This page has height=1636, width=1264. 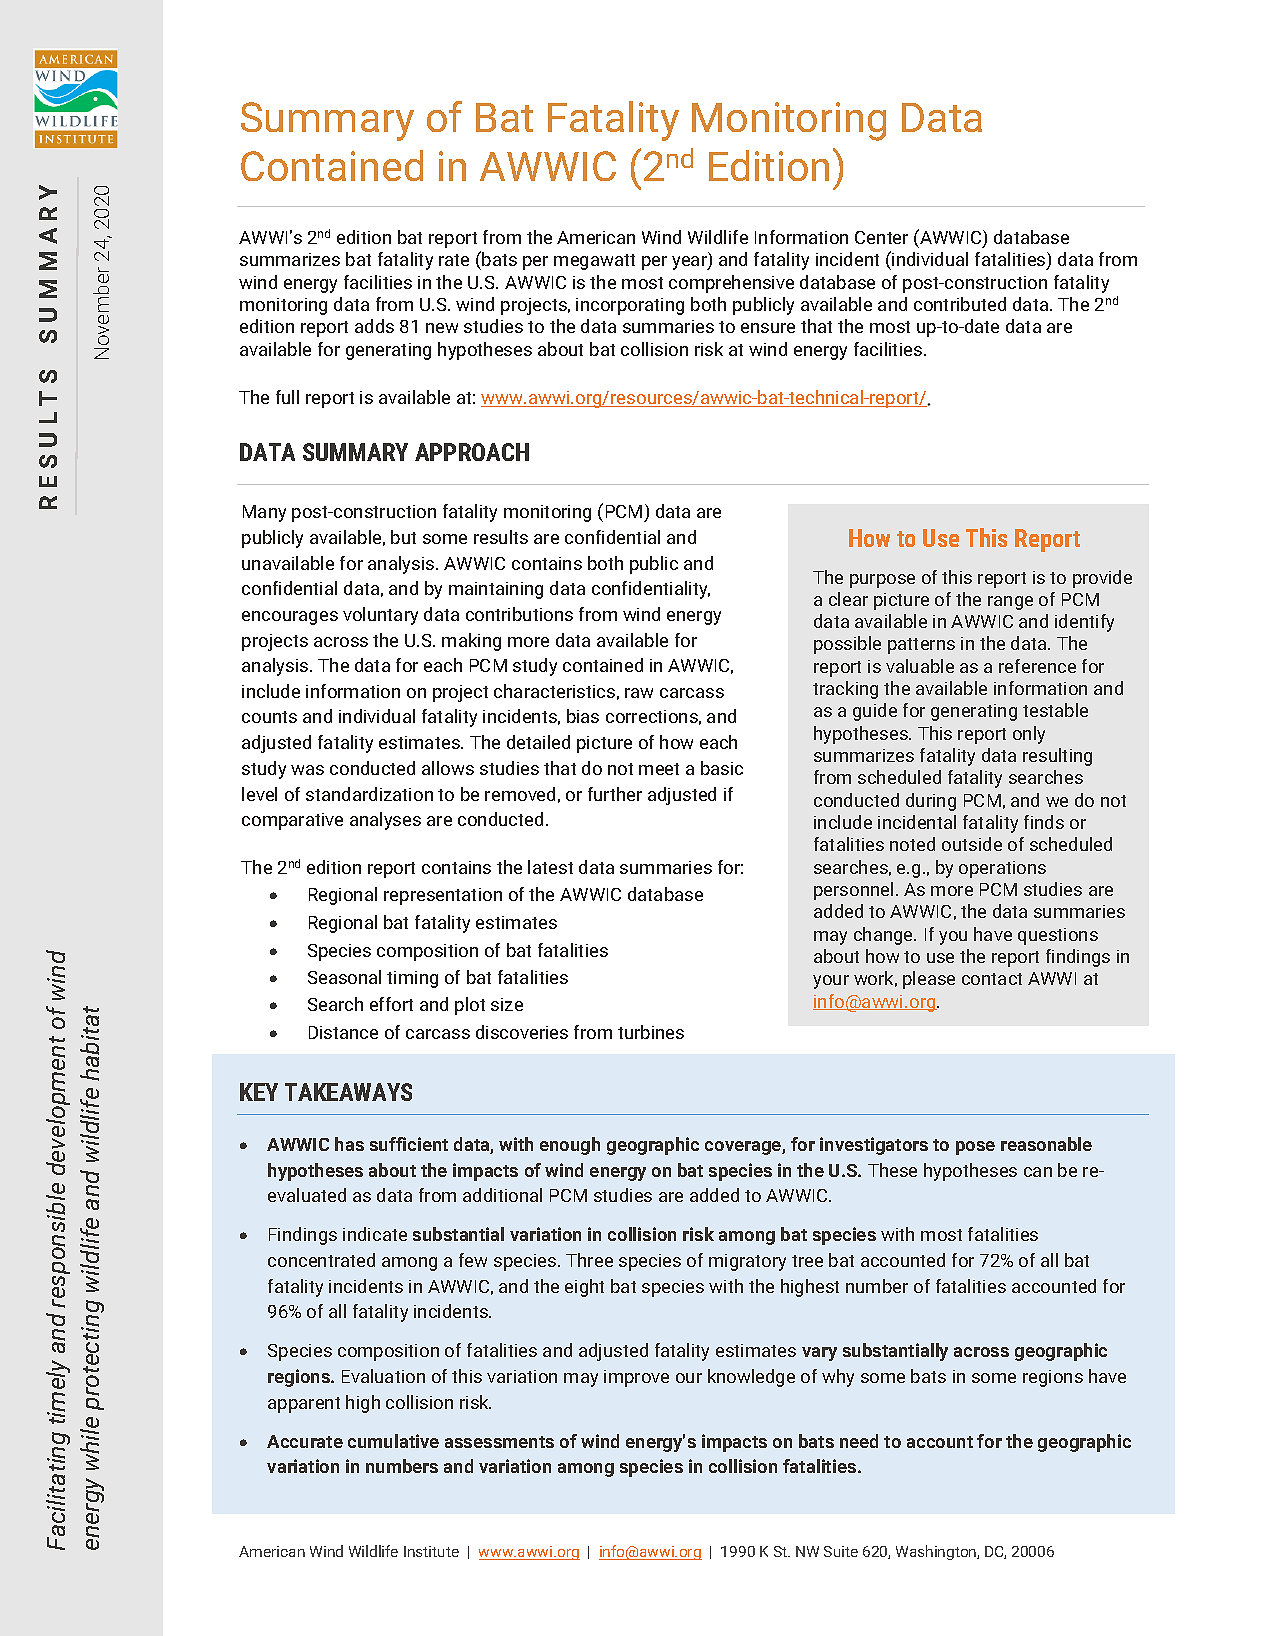 I want to click on adds, so click(x=374, y=326).
